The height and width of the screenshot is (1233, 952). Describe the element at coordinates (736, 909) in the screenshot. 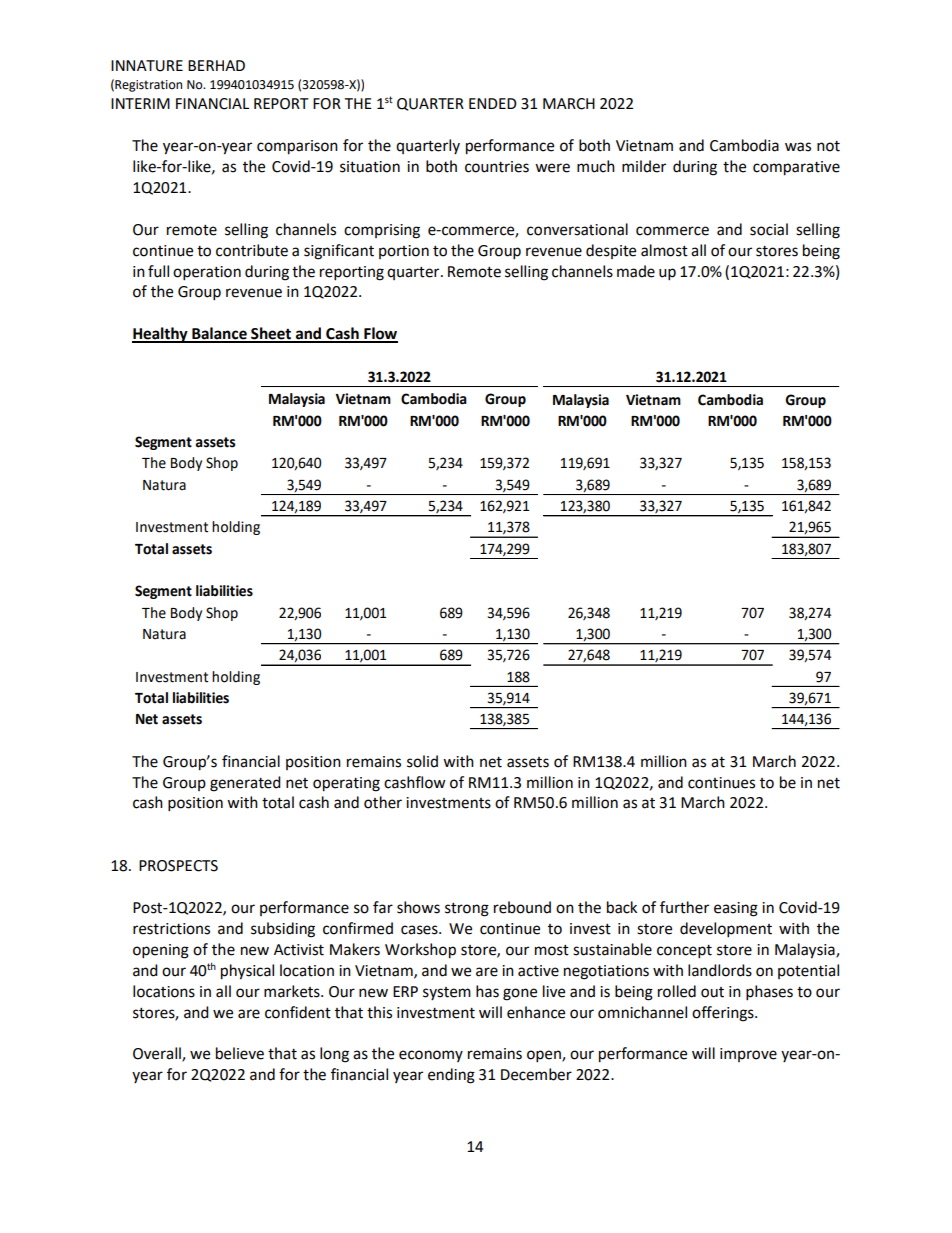

I see `easing` at that location.
